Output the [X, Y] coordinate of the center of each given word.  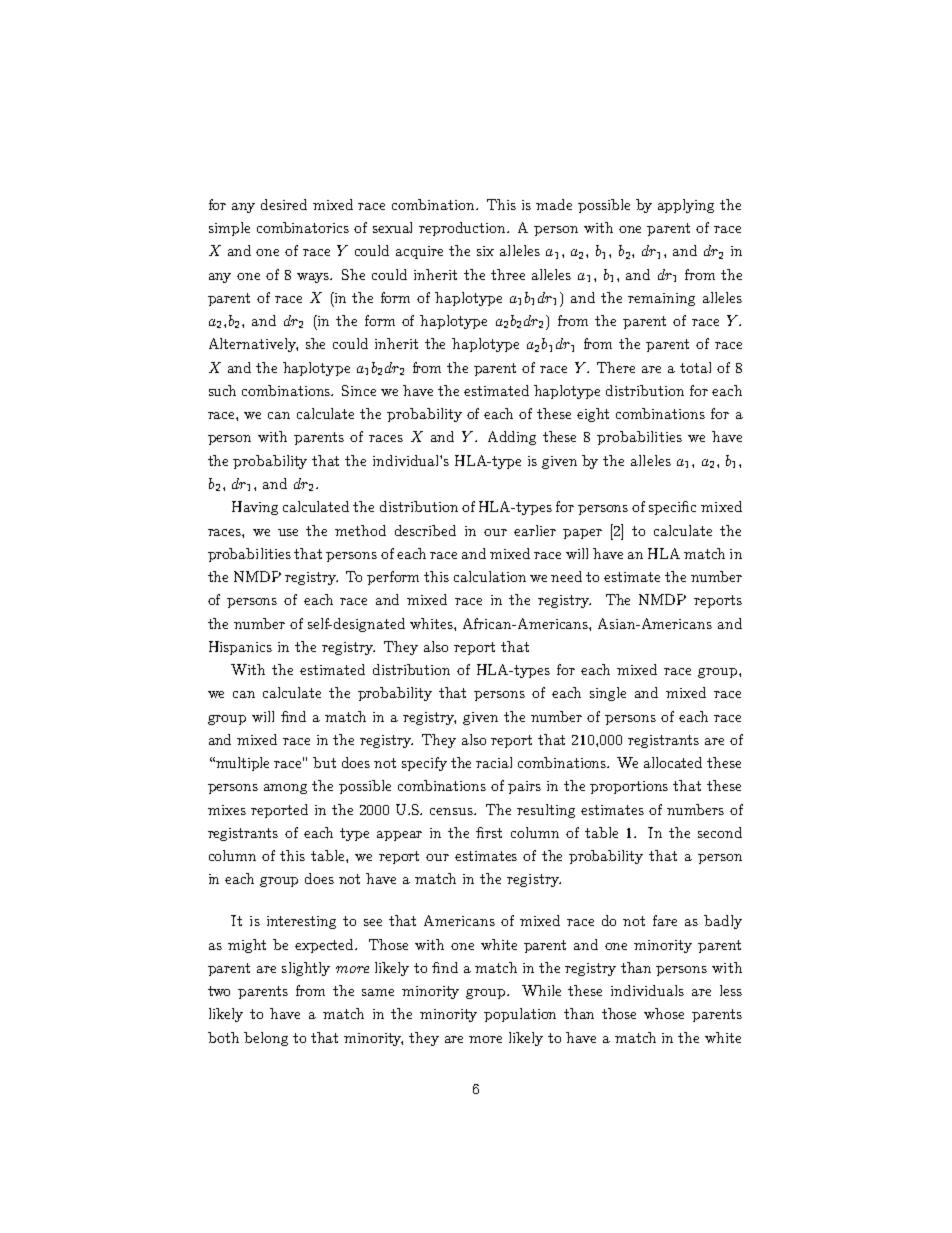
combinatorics [303, 227]
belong [266, 1039]
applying [686, 206]
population [520, 1015]
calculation [490, 576]
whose [664, 1013]
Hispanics [240, 648]
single [608, 694]
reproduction [464, 229]
